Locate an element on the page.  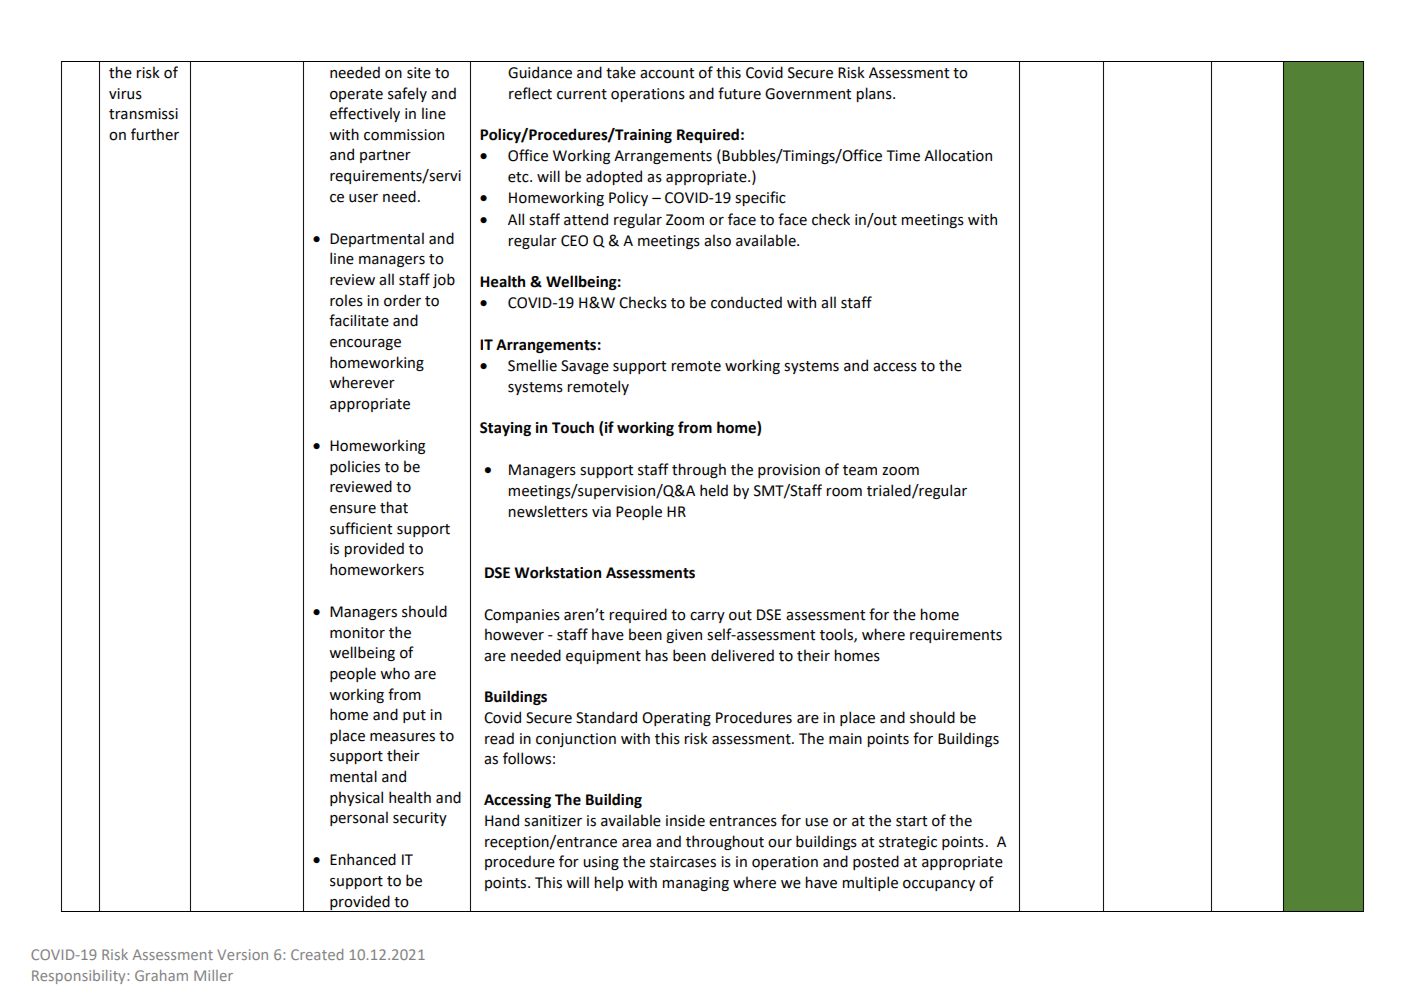
job is located at coordinates (444, 280).
